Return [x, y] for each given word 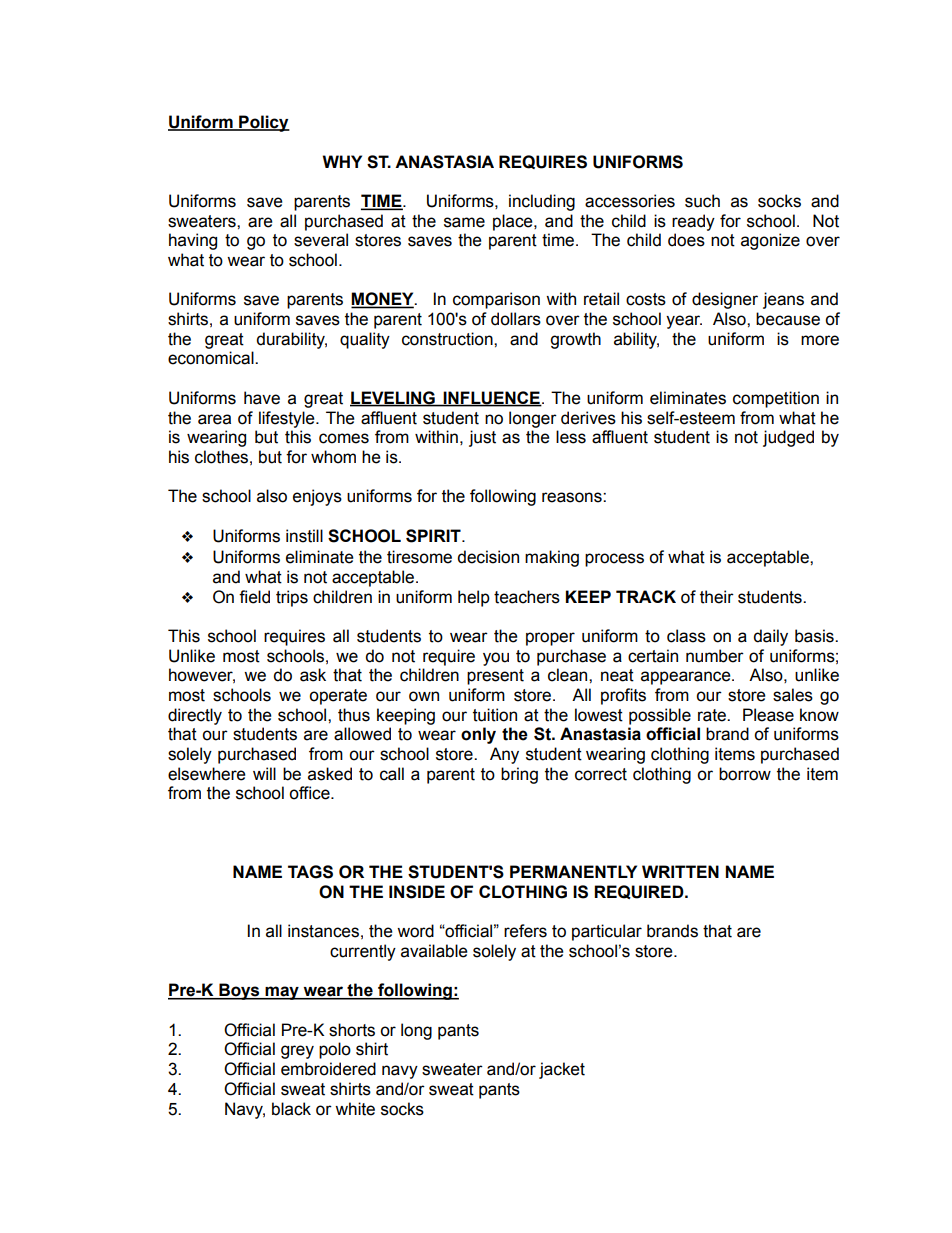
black [291, 1109]
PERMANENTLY [573, 871]
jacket [562, 1070]
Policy [263, 123]
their [717, 597]
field [254, 597]
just [482, 438]
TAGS [310, 872]
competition [776, 399]
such [702, 201]
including [542, 202]
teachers [527, 597]
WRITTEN [680, 871]
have [262, 398]
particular [607, 932]
